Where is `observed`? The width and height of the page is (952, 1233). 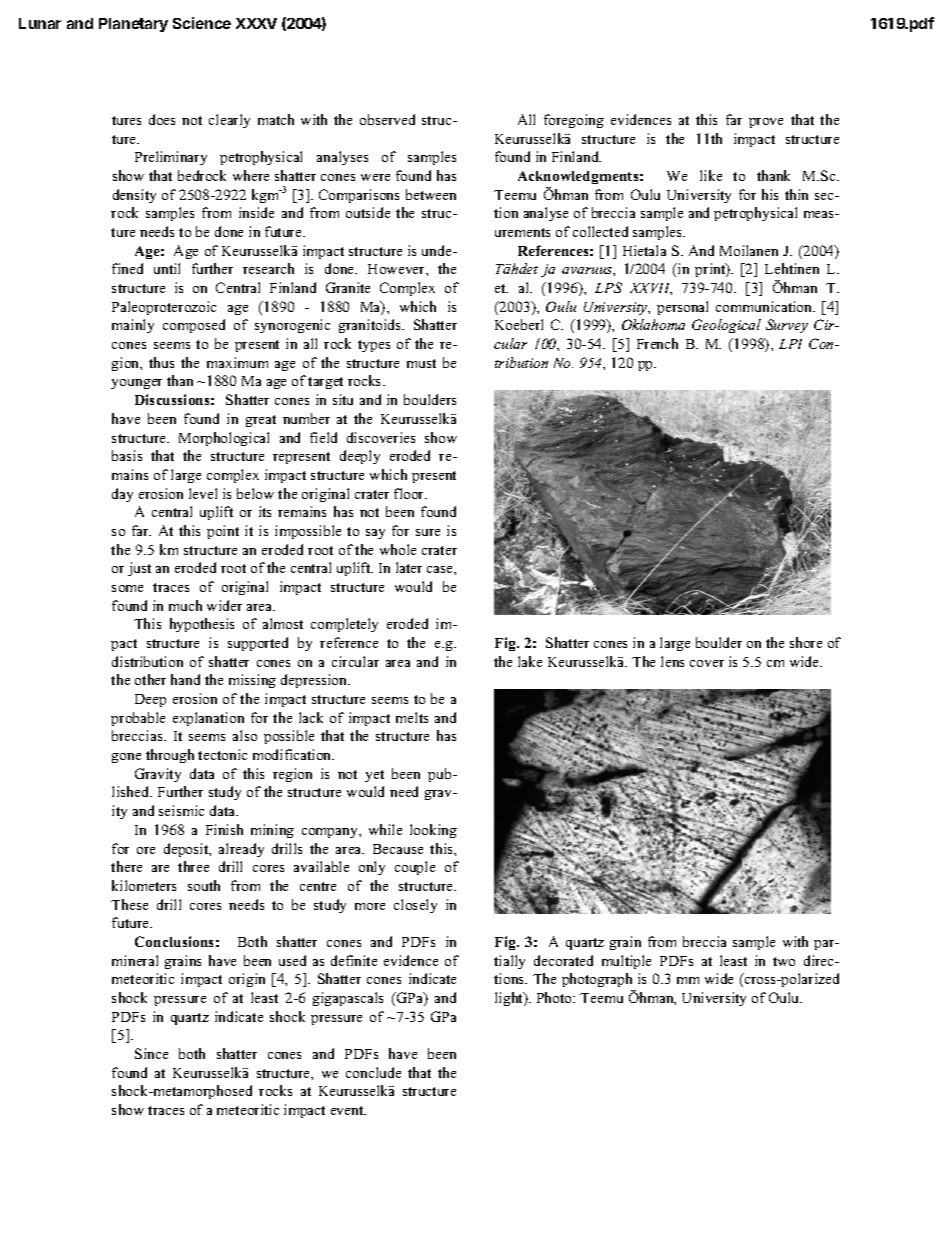
observed is located at coordinates (387, 119).
